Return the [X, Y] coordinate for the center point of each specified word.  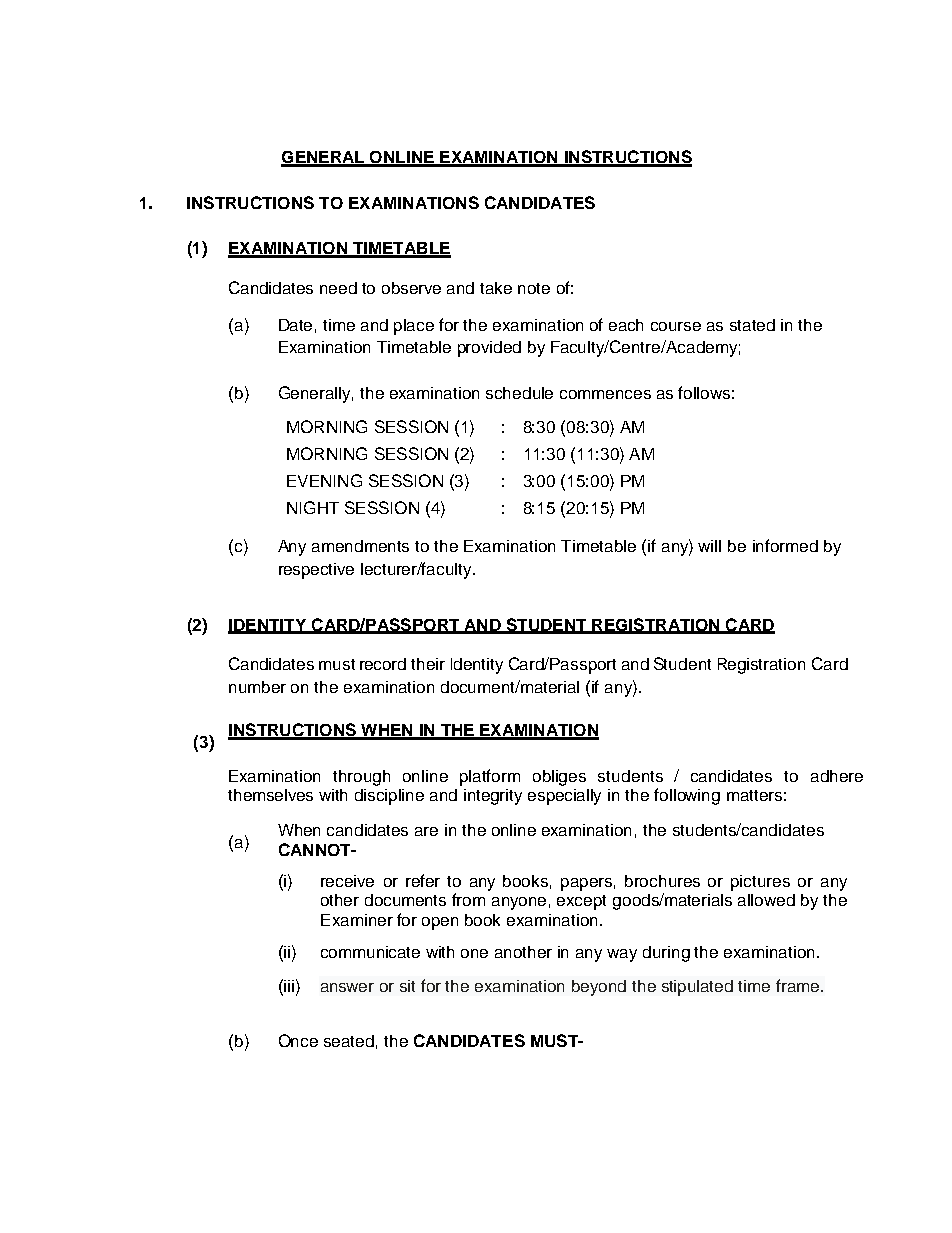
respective [316, 571]
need [338, 288]
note [534, 288]
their [428, 664]
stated [752, 325]
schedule [519, 393]
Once [298, 1040]
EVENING [324, 480]
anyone [519, 903]
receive [347, 881]
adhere [837, 776]
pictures [760, 883]
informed [785, 545]
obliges [559, 778]
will [709, 546]
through [361, 778]
